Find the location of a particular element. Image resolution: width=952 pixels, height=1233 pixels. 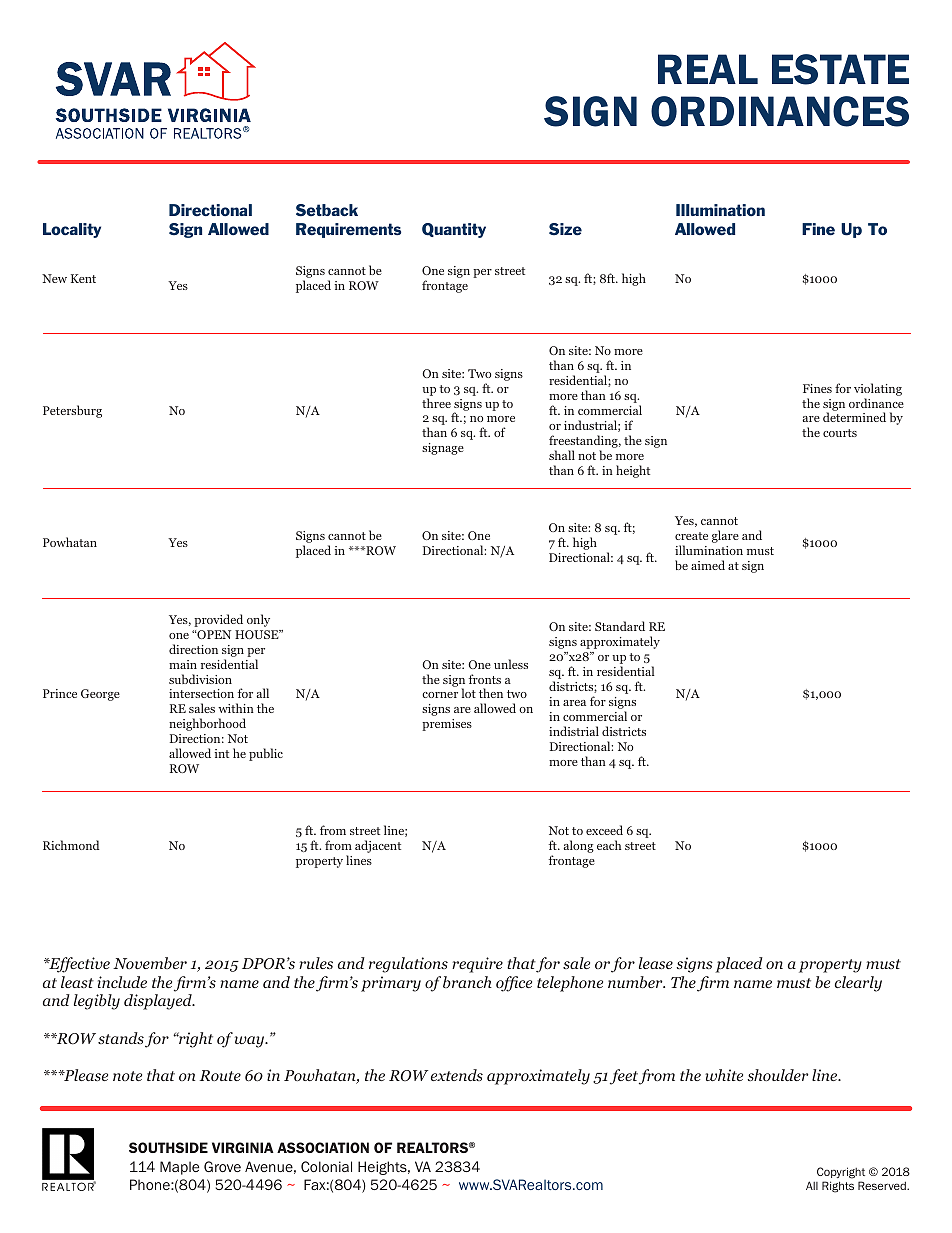

Locality is located at coordinates (72, 230).
